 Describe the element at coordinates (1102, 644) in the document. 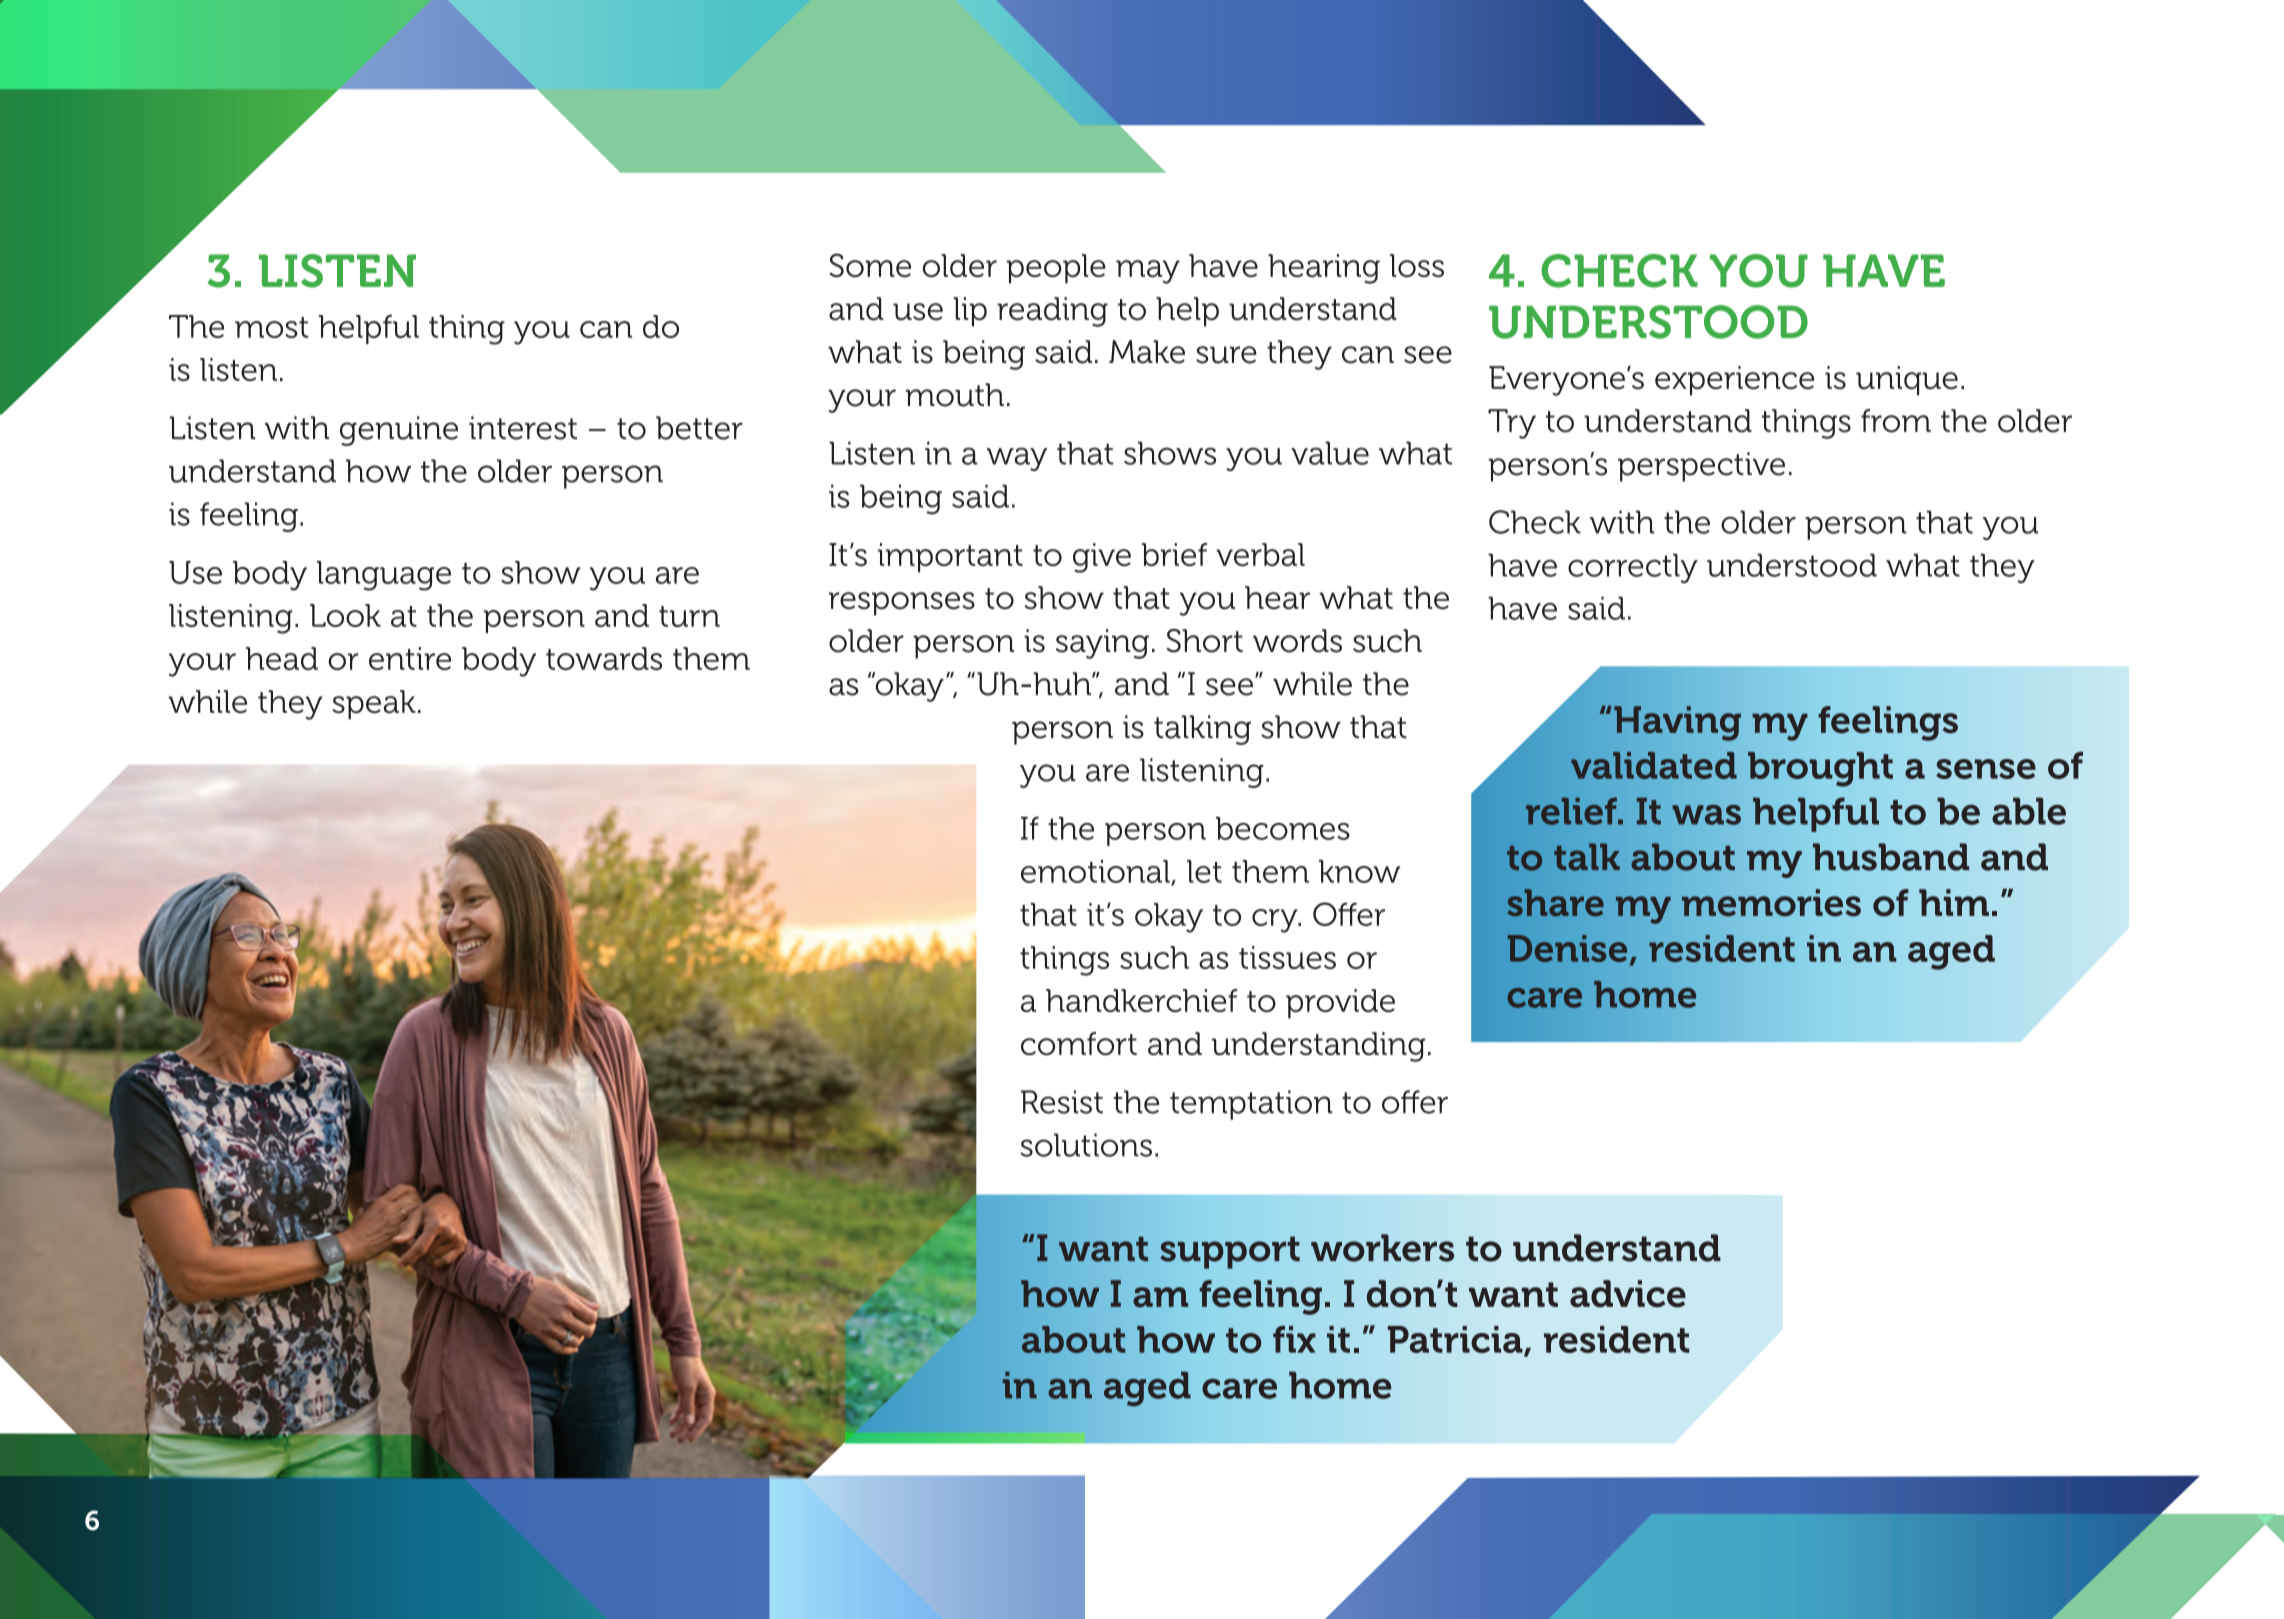

I see `saying` at that location.
